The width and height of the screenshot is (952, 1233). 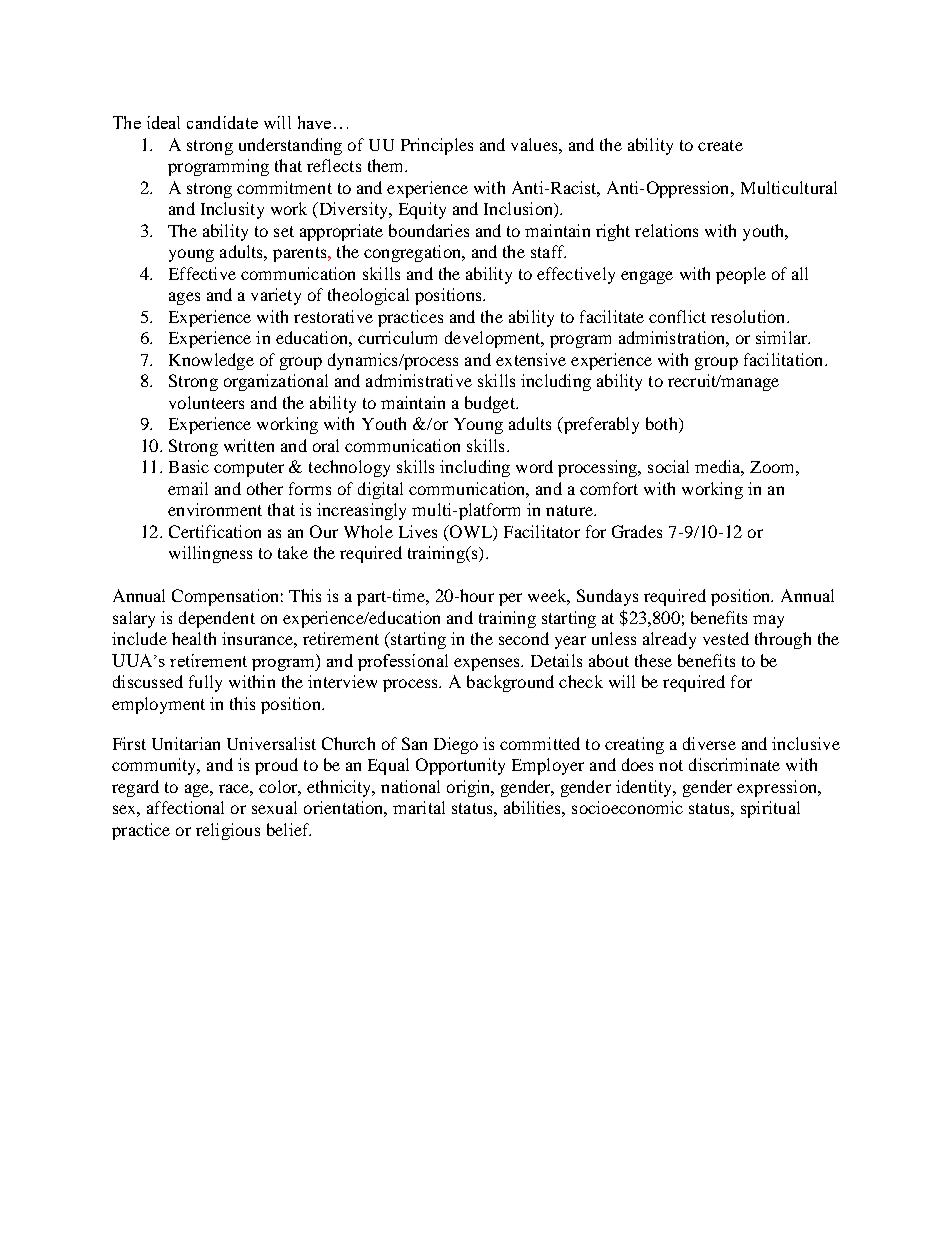 What do you see at coordinates (470, 788) in the screenshot?
I see `origin` at bounding box center [470, 788].
